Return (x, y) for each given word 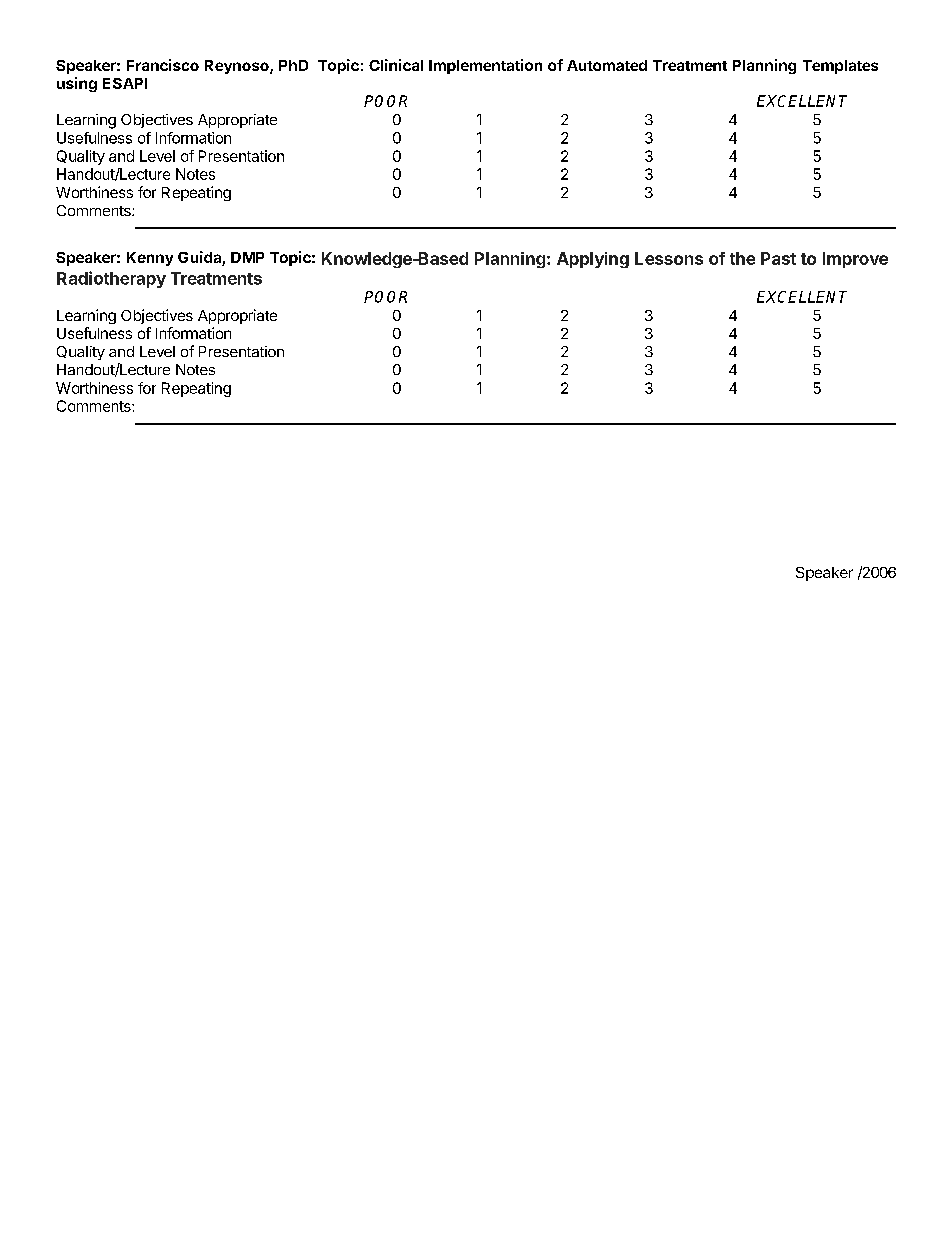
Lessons (669, 258)
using (77, 84)
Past (778, 258)
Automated (607, 65)
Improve (855, 260)
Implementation (485, 66)
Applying (593, 260)
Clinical (396, 65)
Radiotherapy (111, 279)
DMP (247, 257)
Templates (840, 67)
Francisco (163, 65)
